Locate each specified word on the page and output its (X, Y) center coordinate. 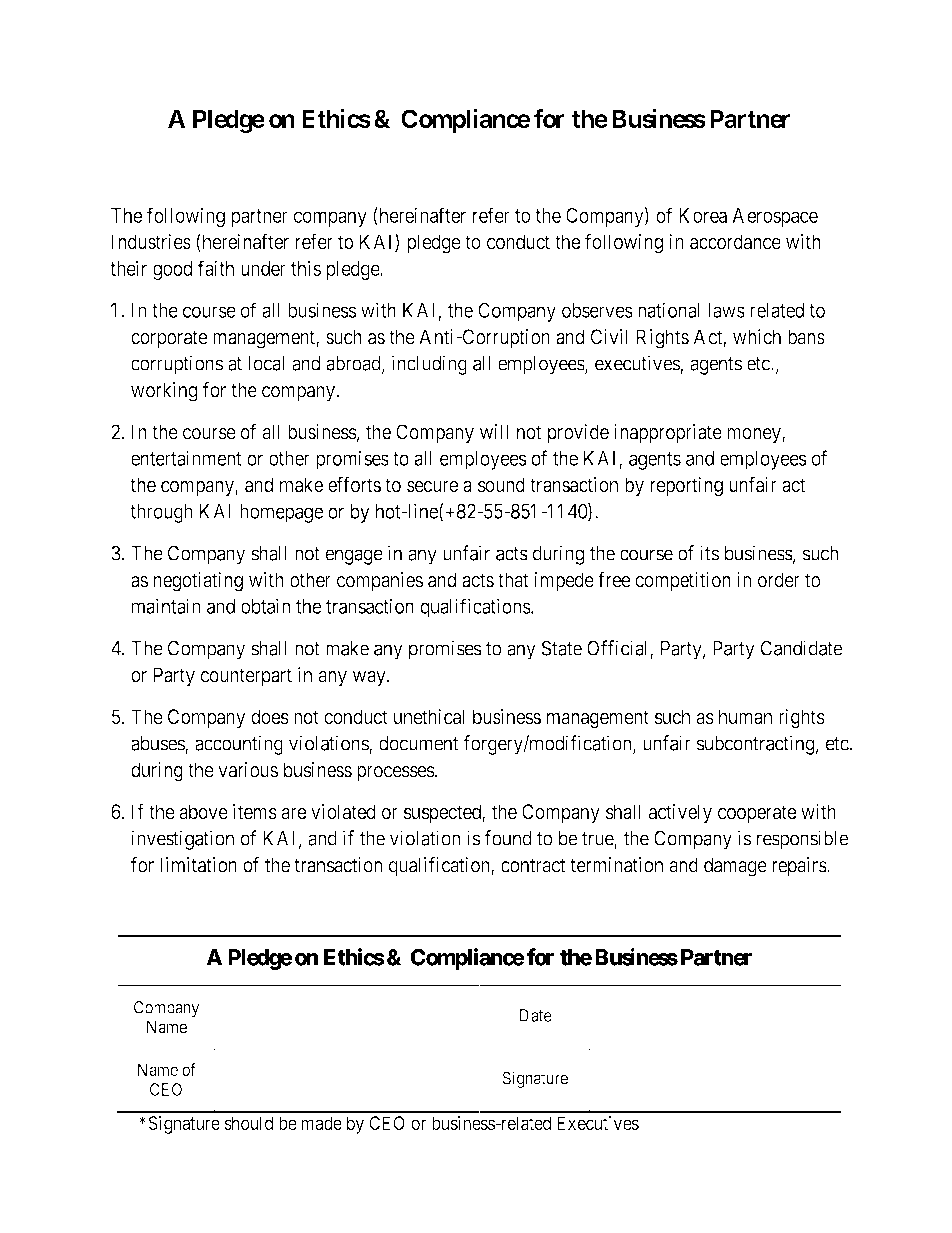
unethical (429, 717)
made (321, 1123)
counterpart (246, 677)
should (248, 1123)
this (306, 268)
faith (216, 268)
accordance (735, 242)
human (745, 717)
